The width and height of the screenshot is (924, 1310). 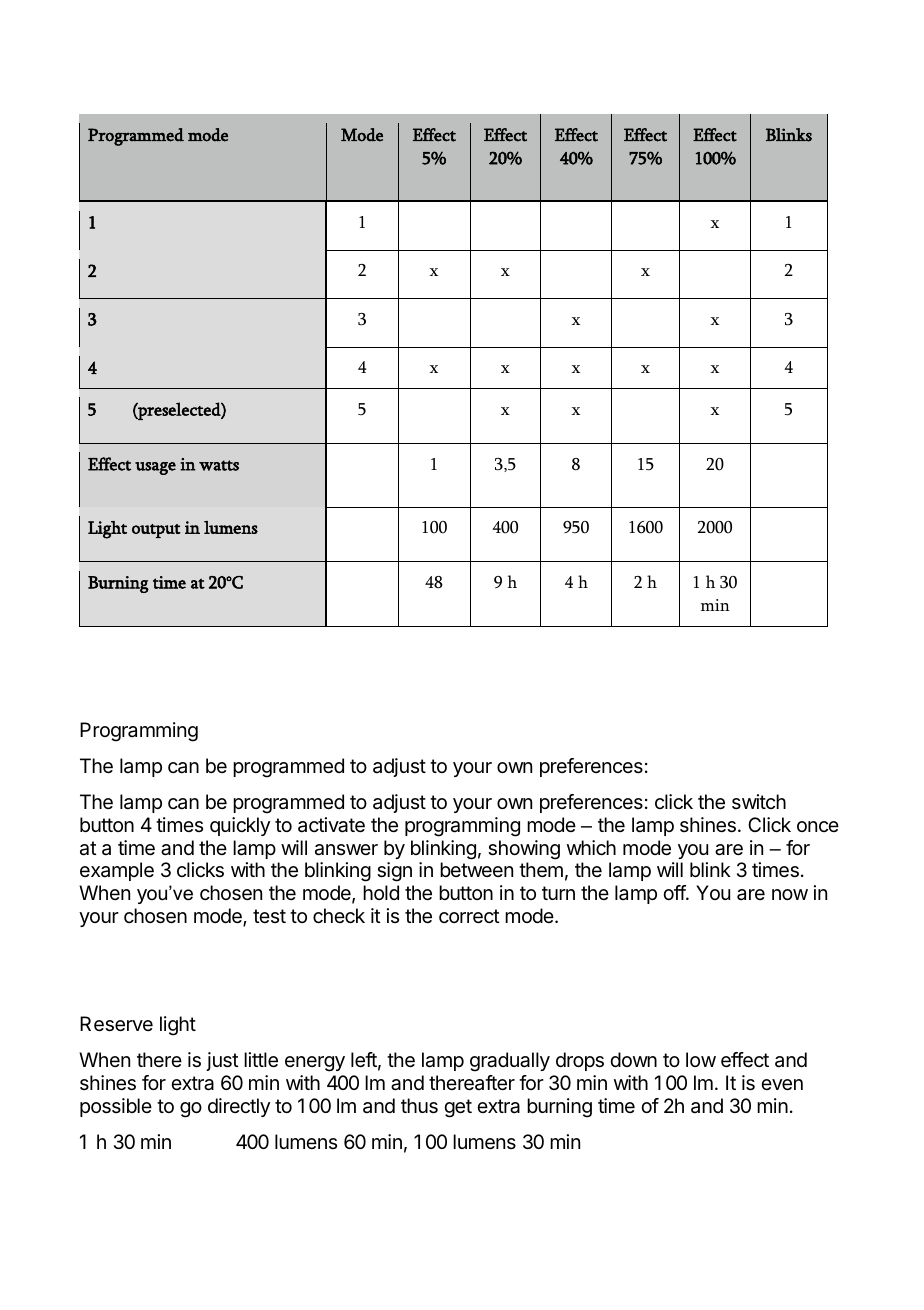 I want to click on directly, so click(x=239, y=1107).
